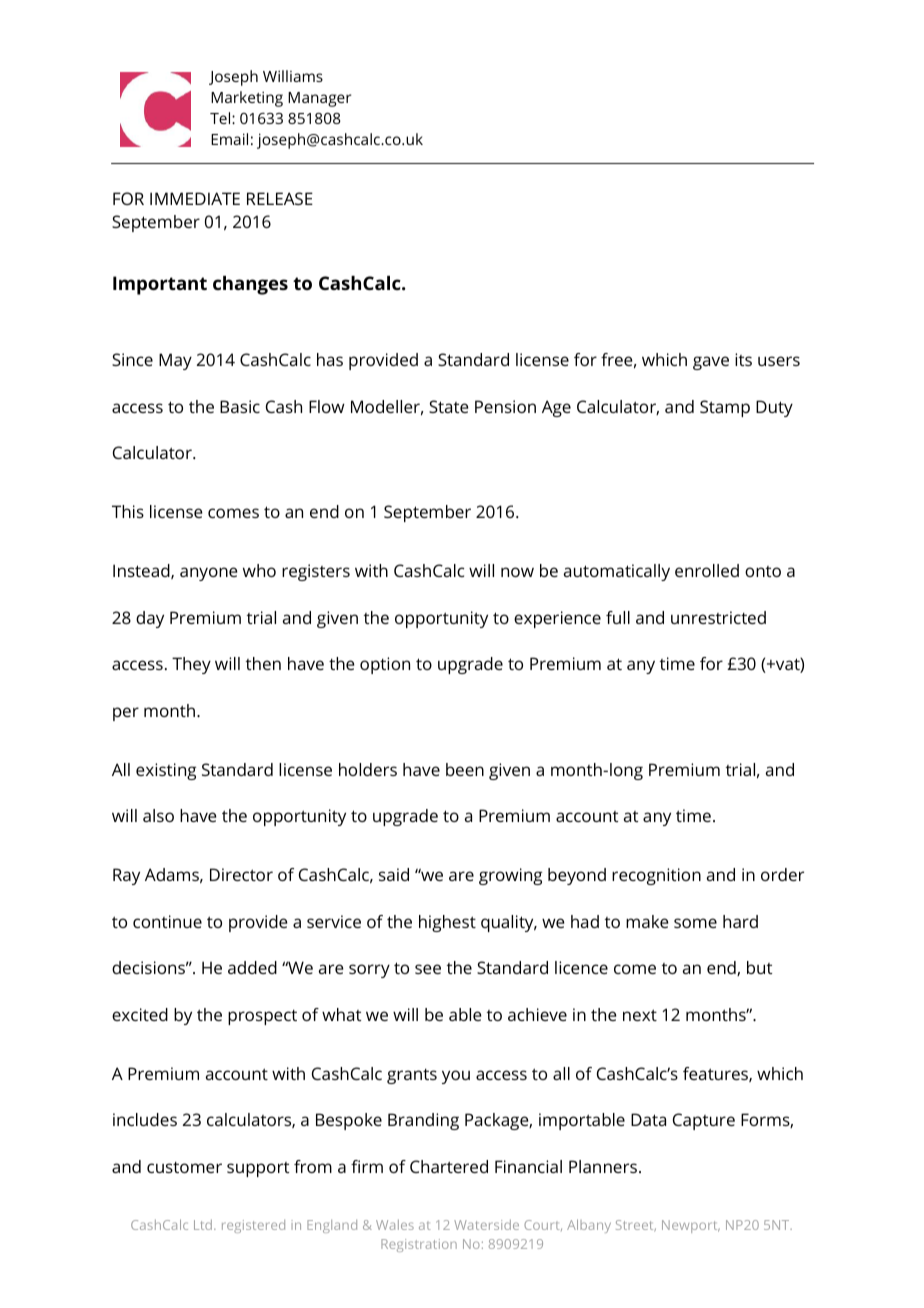  I want to click on highest, so click(447, 923).
